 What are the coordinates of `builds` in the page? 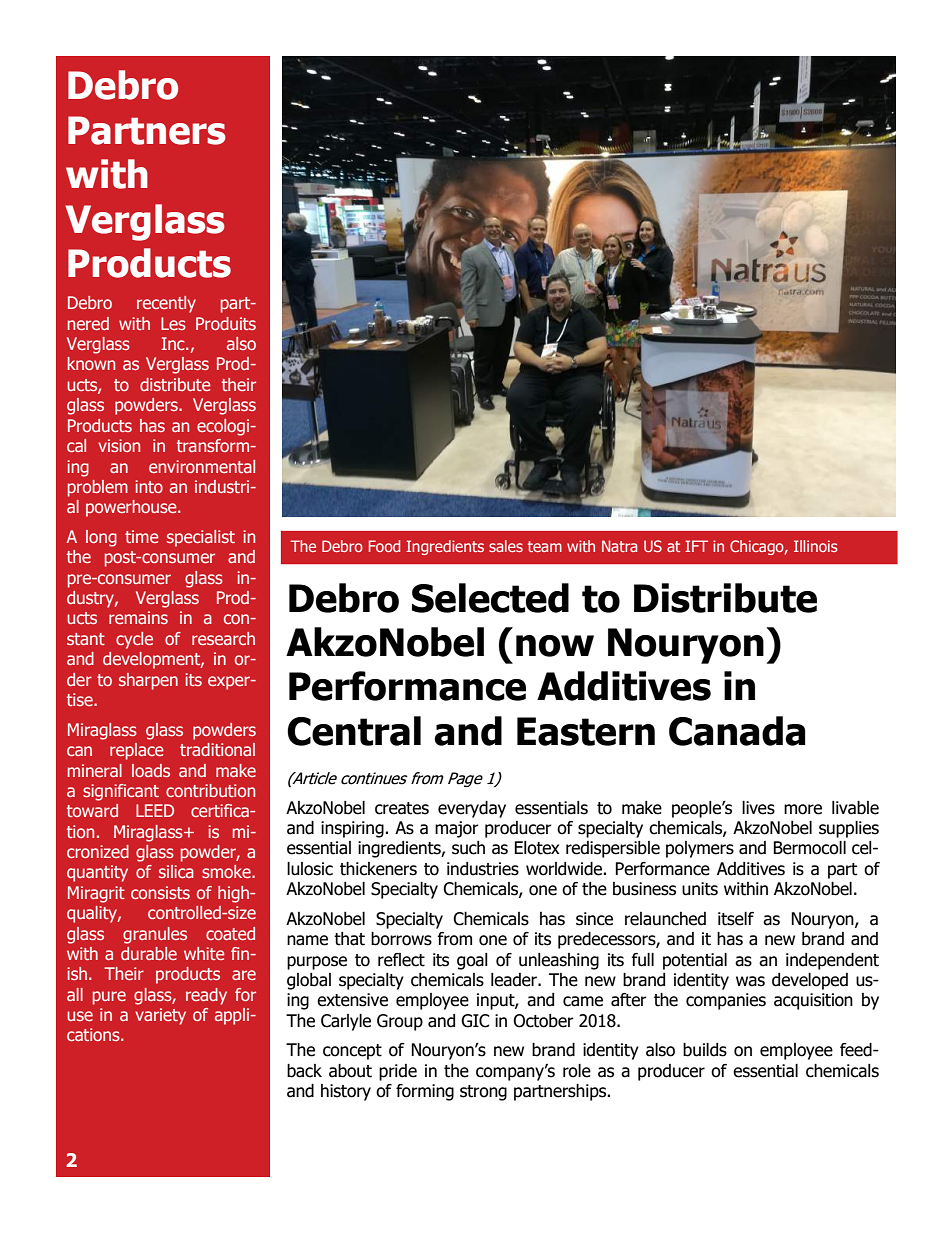 It's located at (705, 1050).
